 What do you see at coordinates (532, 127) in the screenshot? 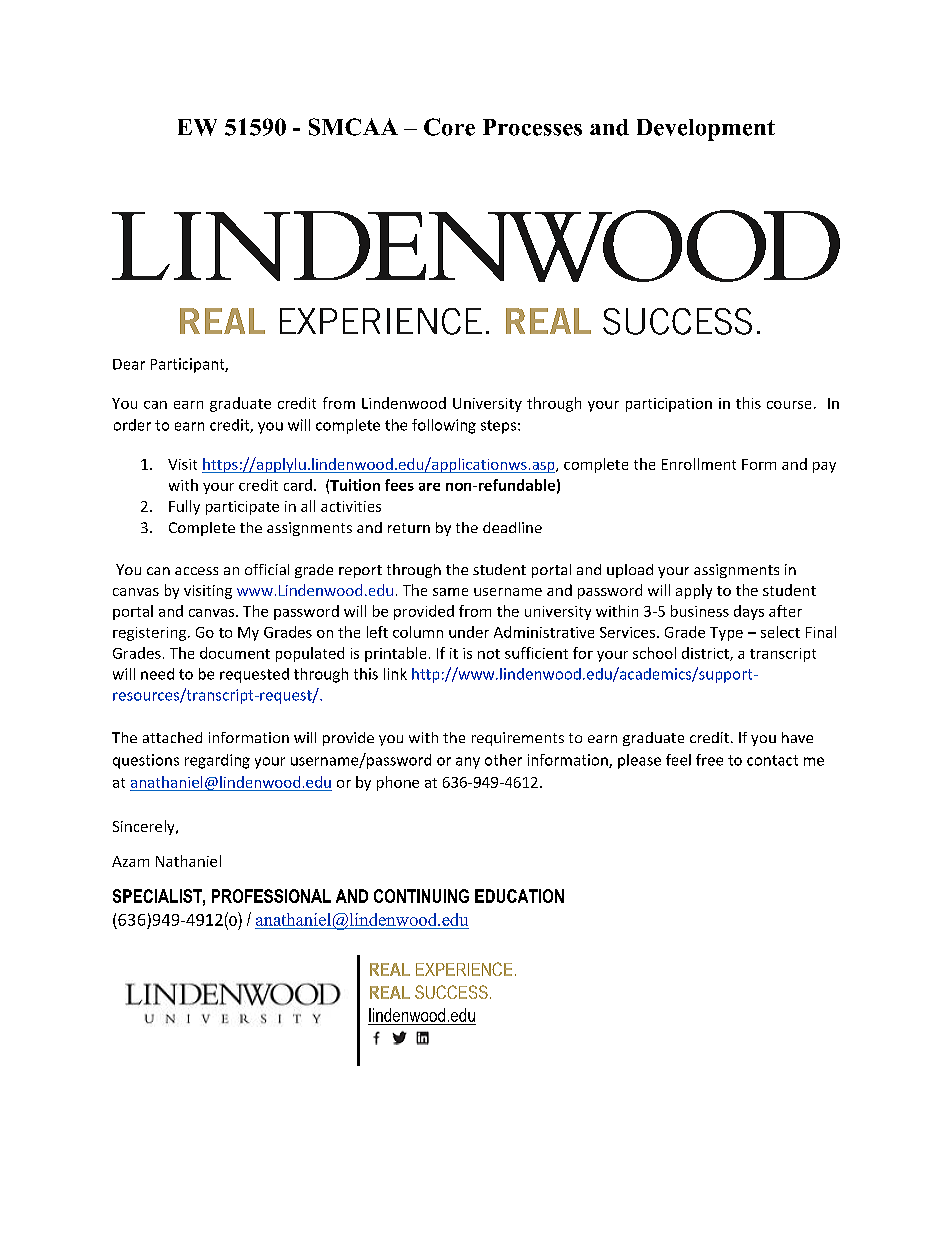
I see `Processes` at bounding box center [532, 127].
